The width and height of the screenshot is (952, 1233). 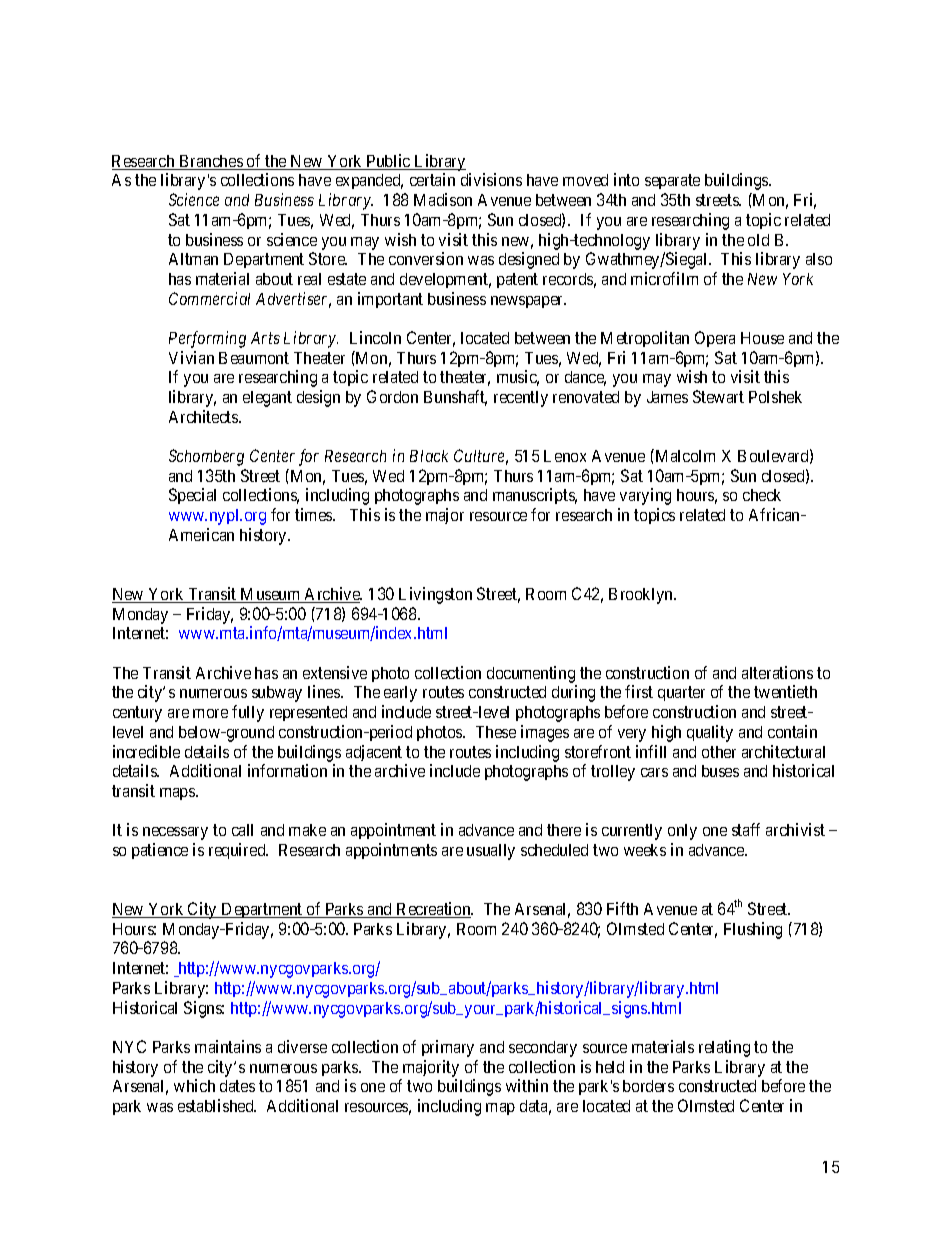 I want to click on dates, so click(x=237, y=1086).
